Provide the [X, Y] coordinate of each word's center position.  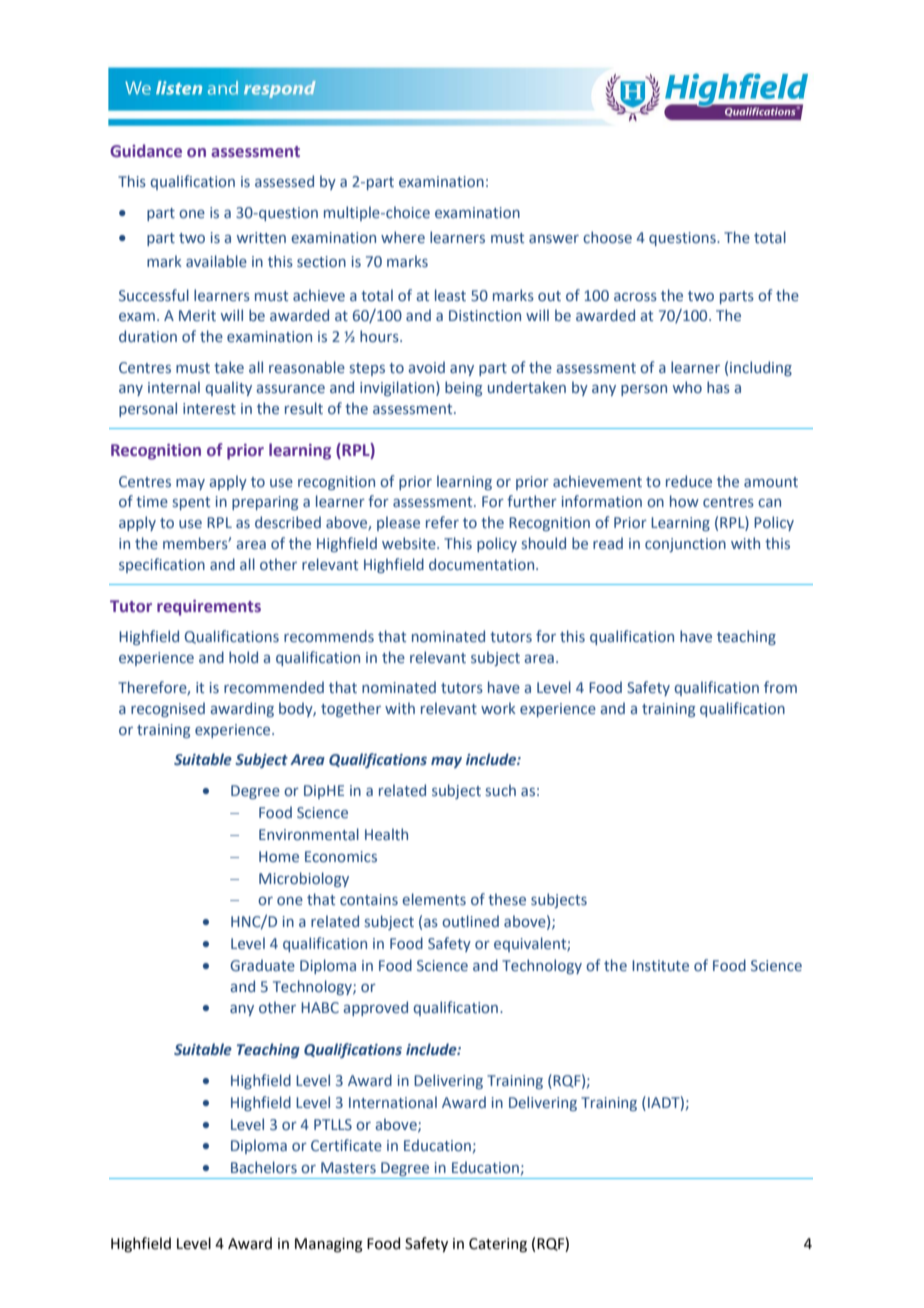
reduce [689, 481]
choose [607, 237]
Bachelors [264, 1167]
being [463, 388]
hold [243, 657]
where [403, 237]
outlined [470, 921]
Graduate [262, 965]
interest [209, 408]
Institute [660, 965]
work [498, 708]
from [780, 687]
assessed [284, 181]
